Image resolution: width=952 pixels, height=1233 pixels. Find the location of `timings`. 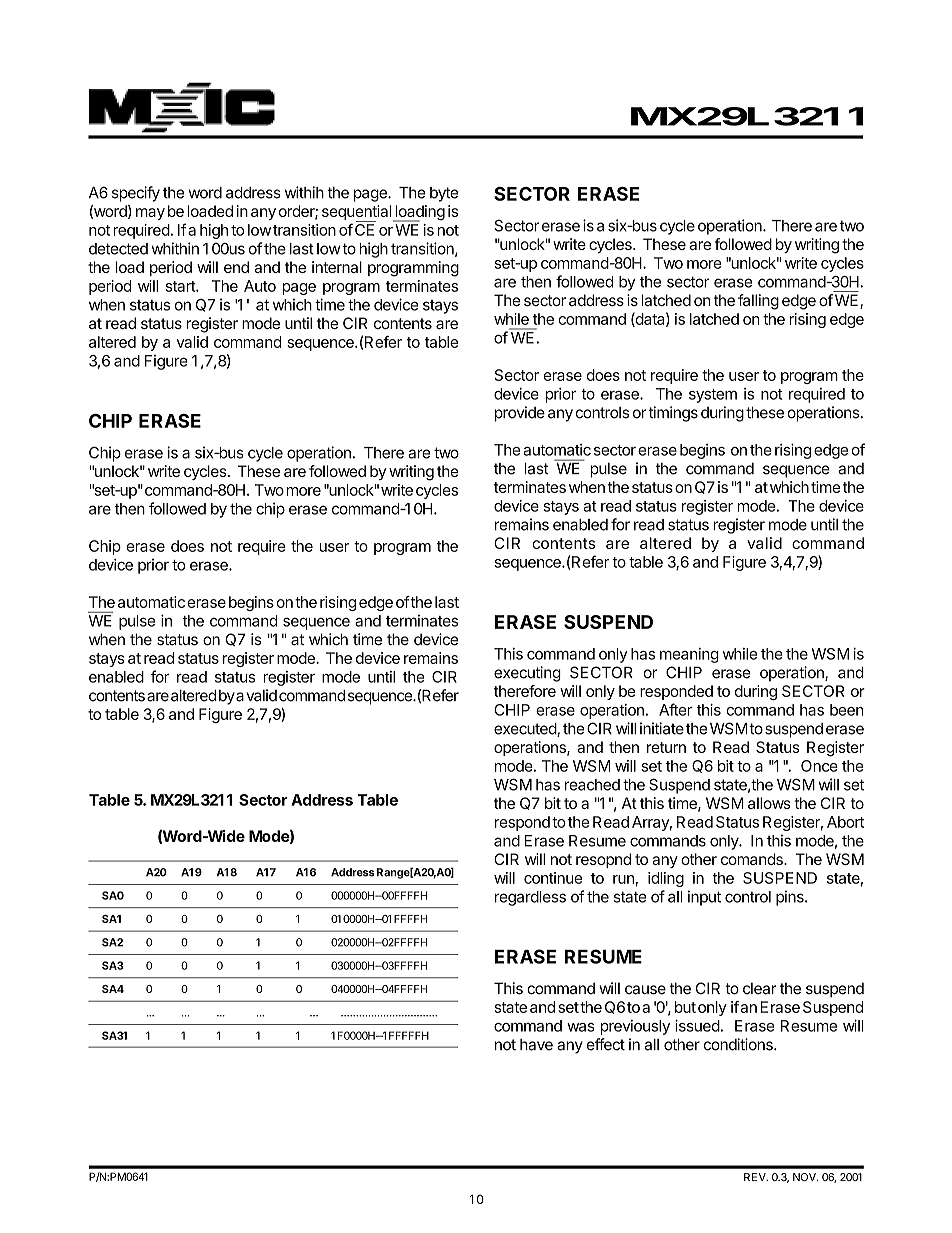

timings is located at coordinates (673, 414).
